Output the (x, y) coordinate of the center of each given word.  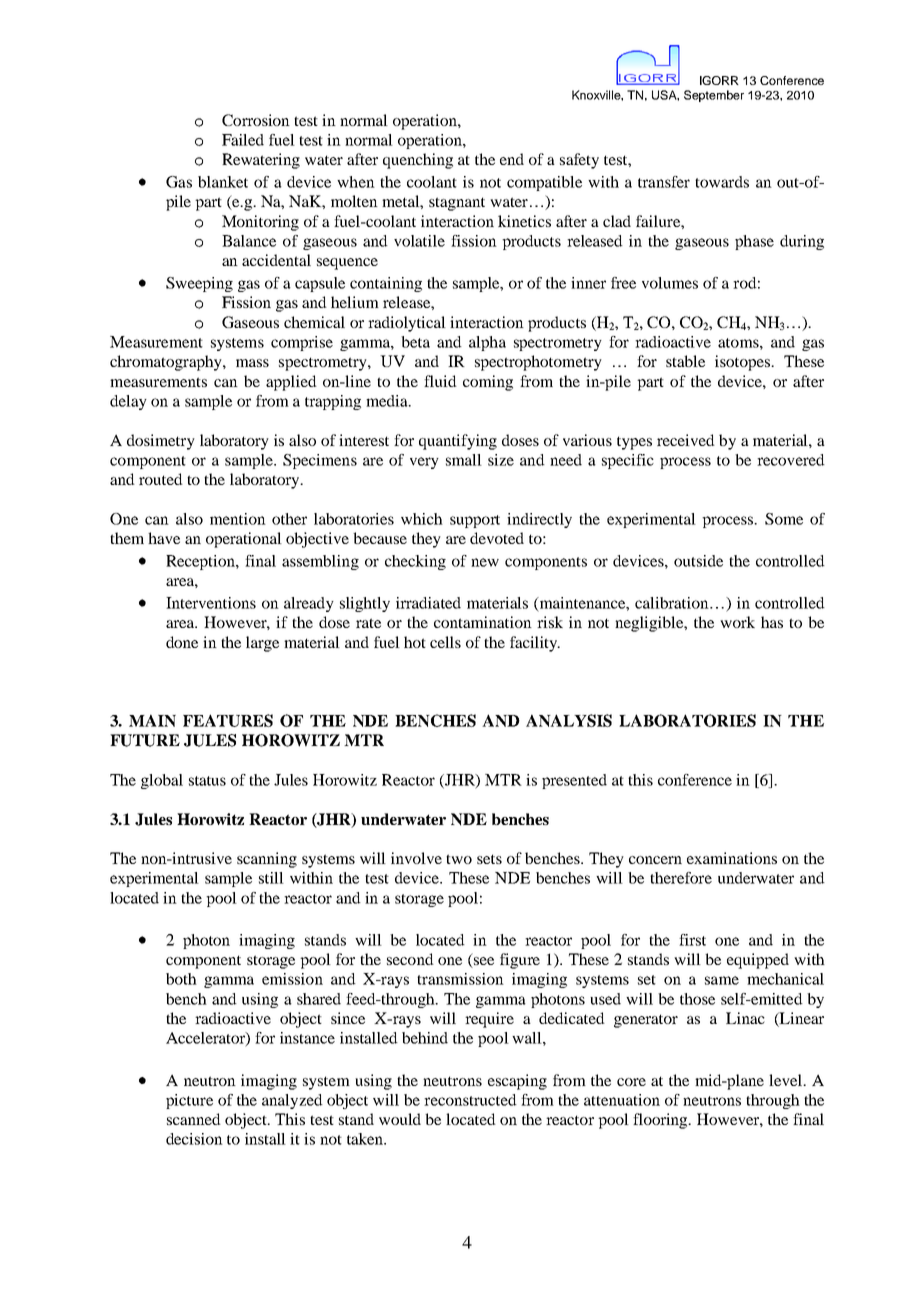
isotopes (743, 363)
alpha (487, 343)
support (475, 521)
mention (238, 519)
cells (445, 642)
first (692, 940)
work (737, 622)
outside (698, 561)
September (714, 96)
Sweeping (199, 284)
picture (189, 1101)
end (512, 159)
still (271, 878)
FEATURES (228, 720)
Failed (243, 140)
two (459, 859)
